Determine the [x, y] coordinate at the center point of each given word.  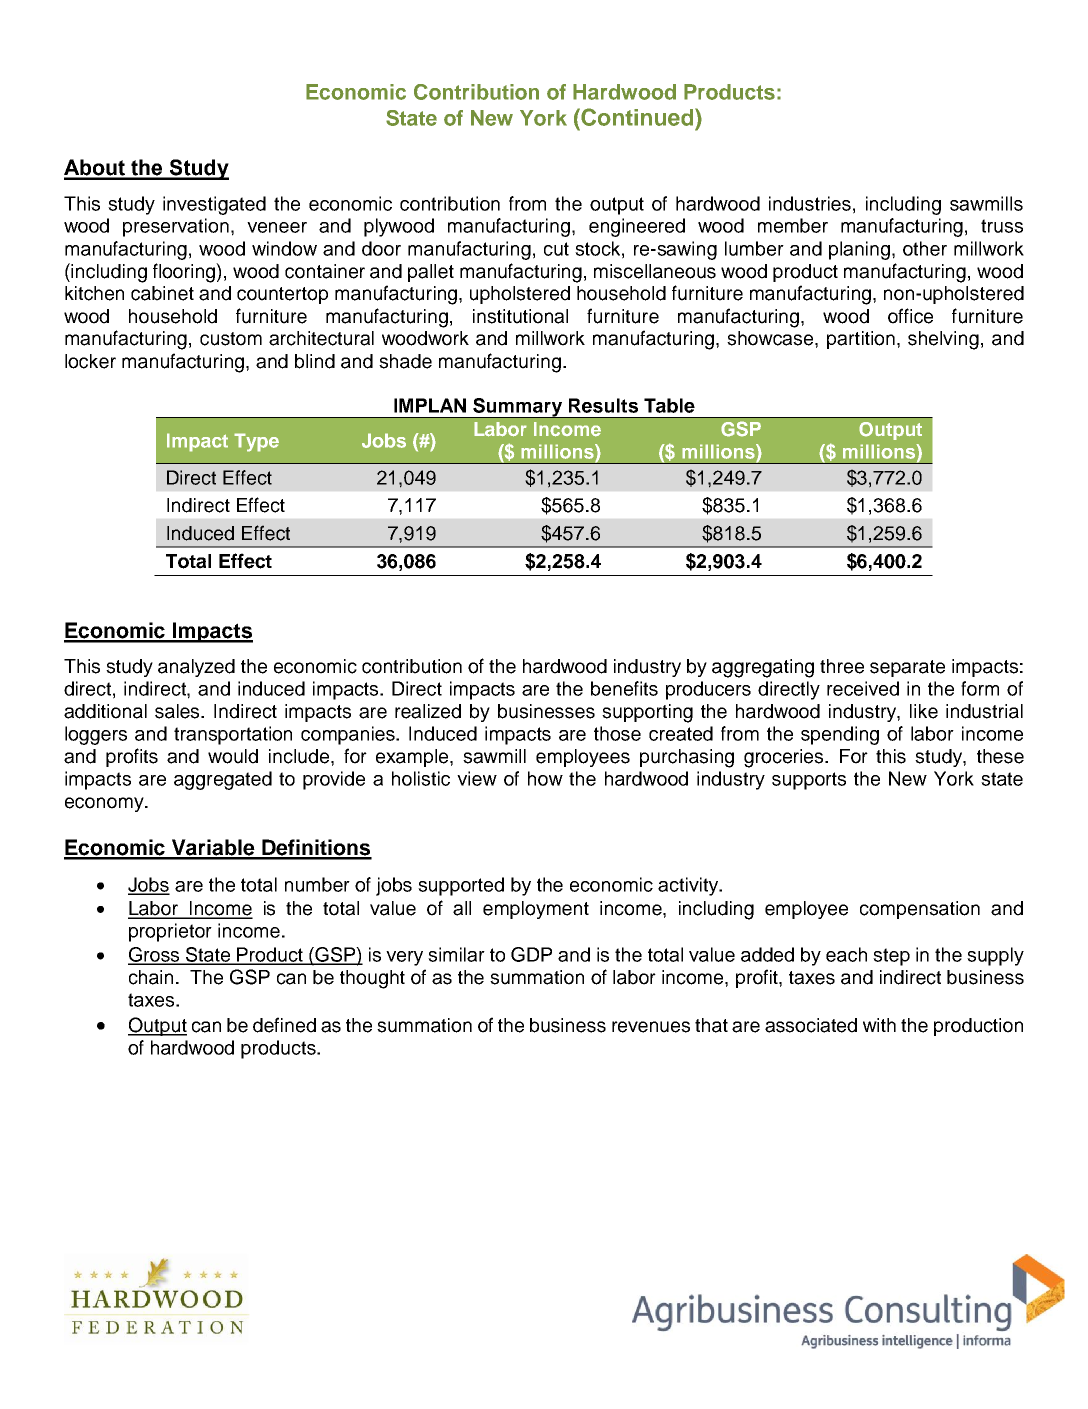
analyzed [196, 668]
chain [151, 977]
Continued [637, 117]
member [793, 225]
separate [907, 668]
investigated [214, 205]
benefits [624, 688]
